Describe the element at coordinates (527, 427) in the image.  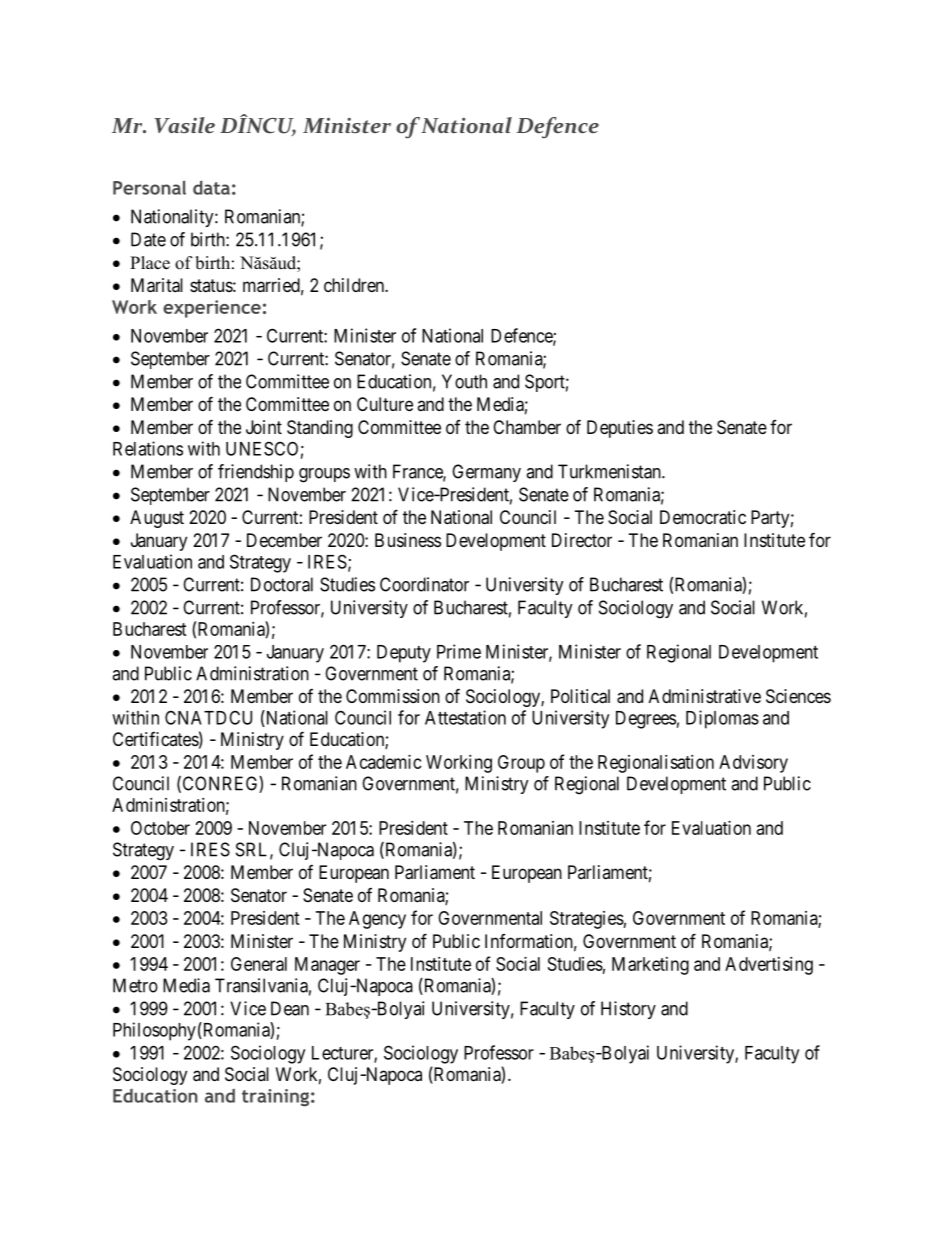
I see `Chamber` at that location.
